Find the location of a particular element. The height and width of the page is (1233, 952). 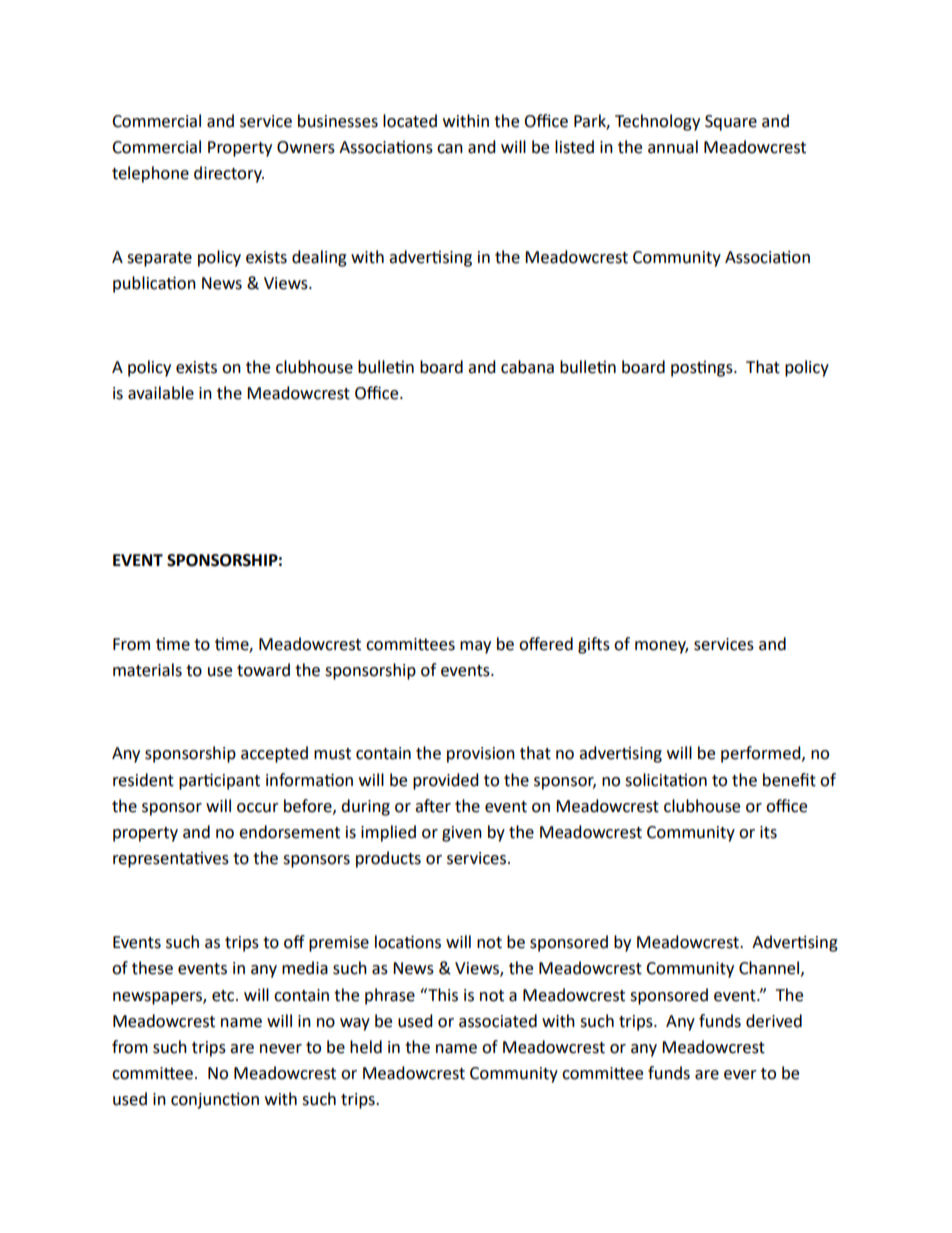

may is located at coordinates (475, 647).
